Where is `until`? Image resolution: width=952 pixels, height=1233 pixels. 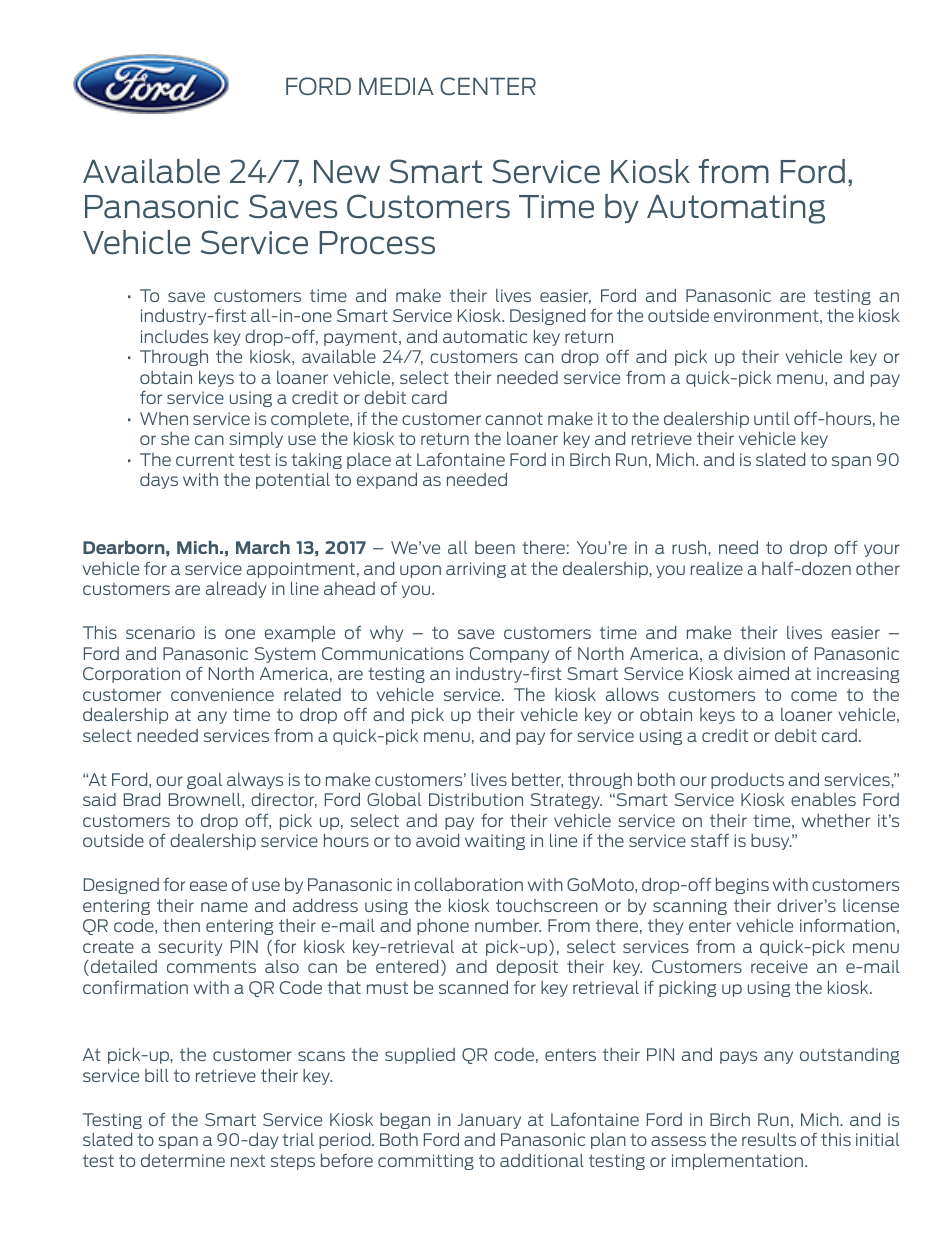
until is located at coordinates (772, 418).
